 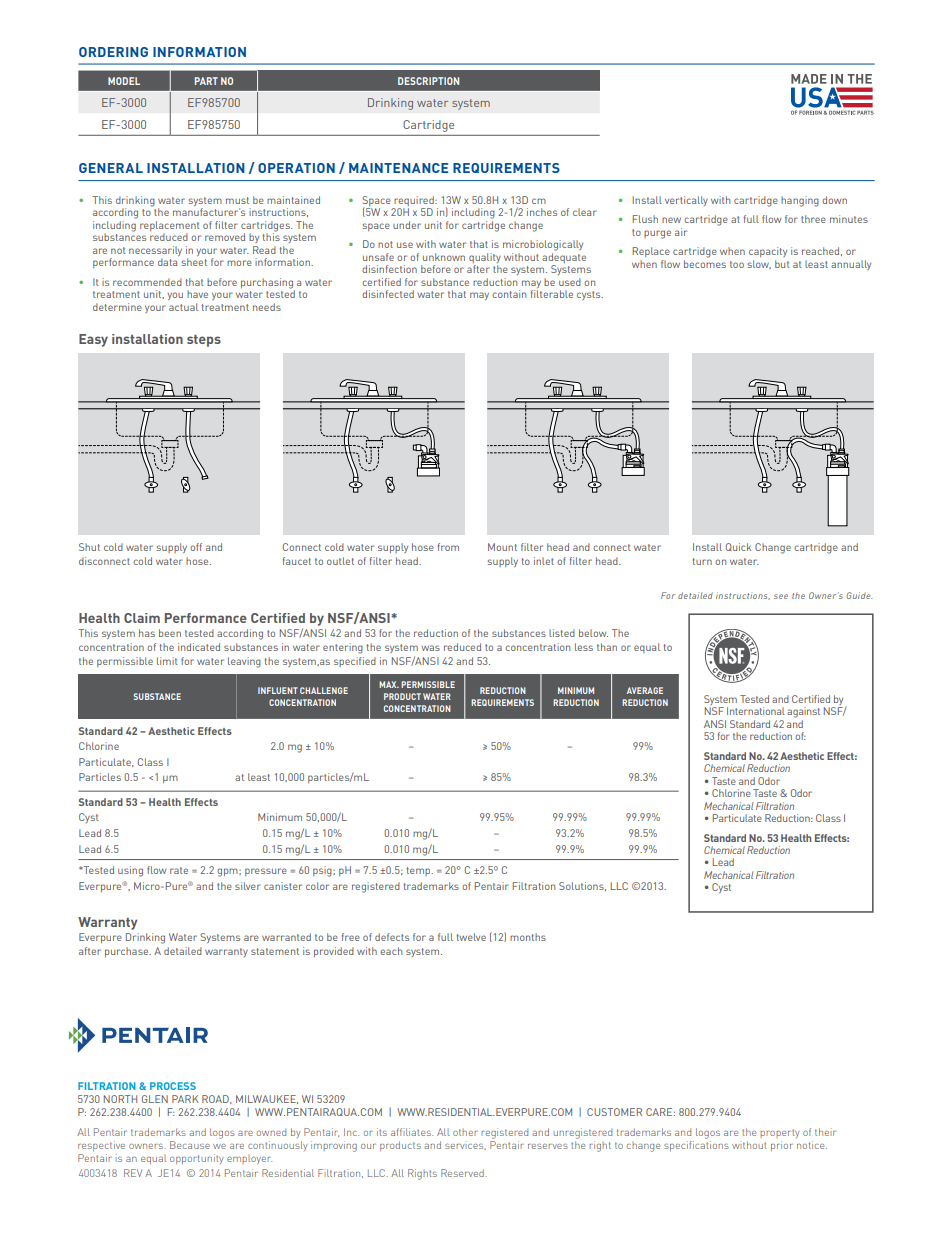 What do you see at coordinates (190, 1145) in the screenshot?
I see `Because` at bounding box center [190, 1145].
